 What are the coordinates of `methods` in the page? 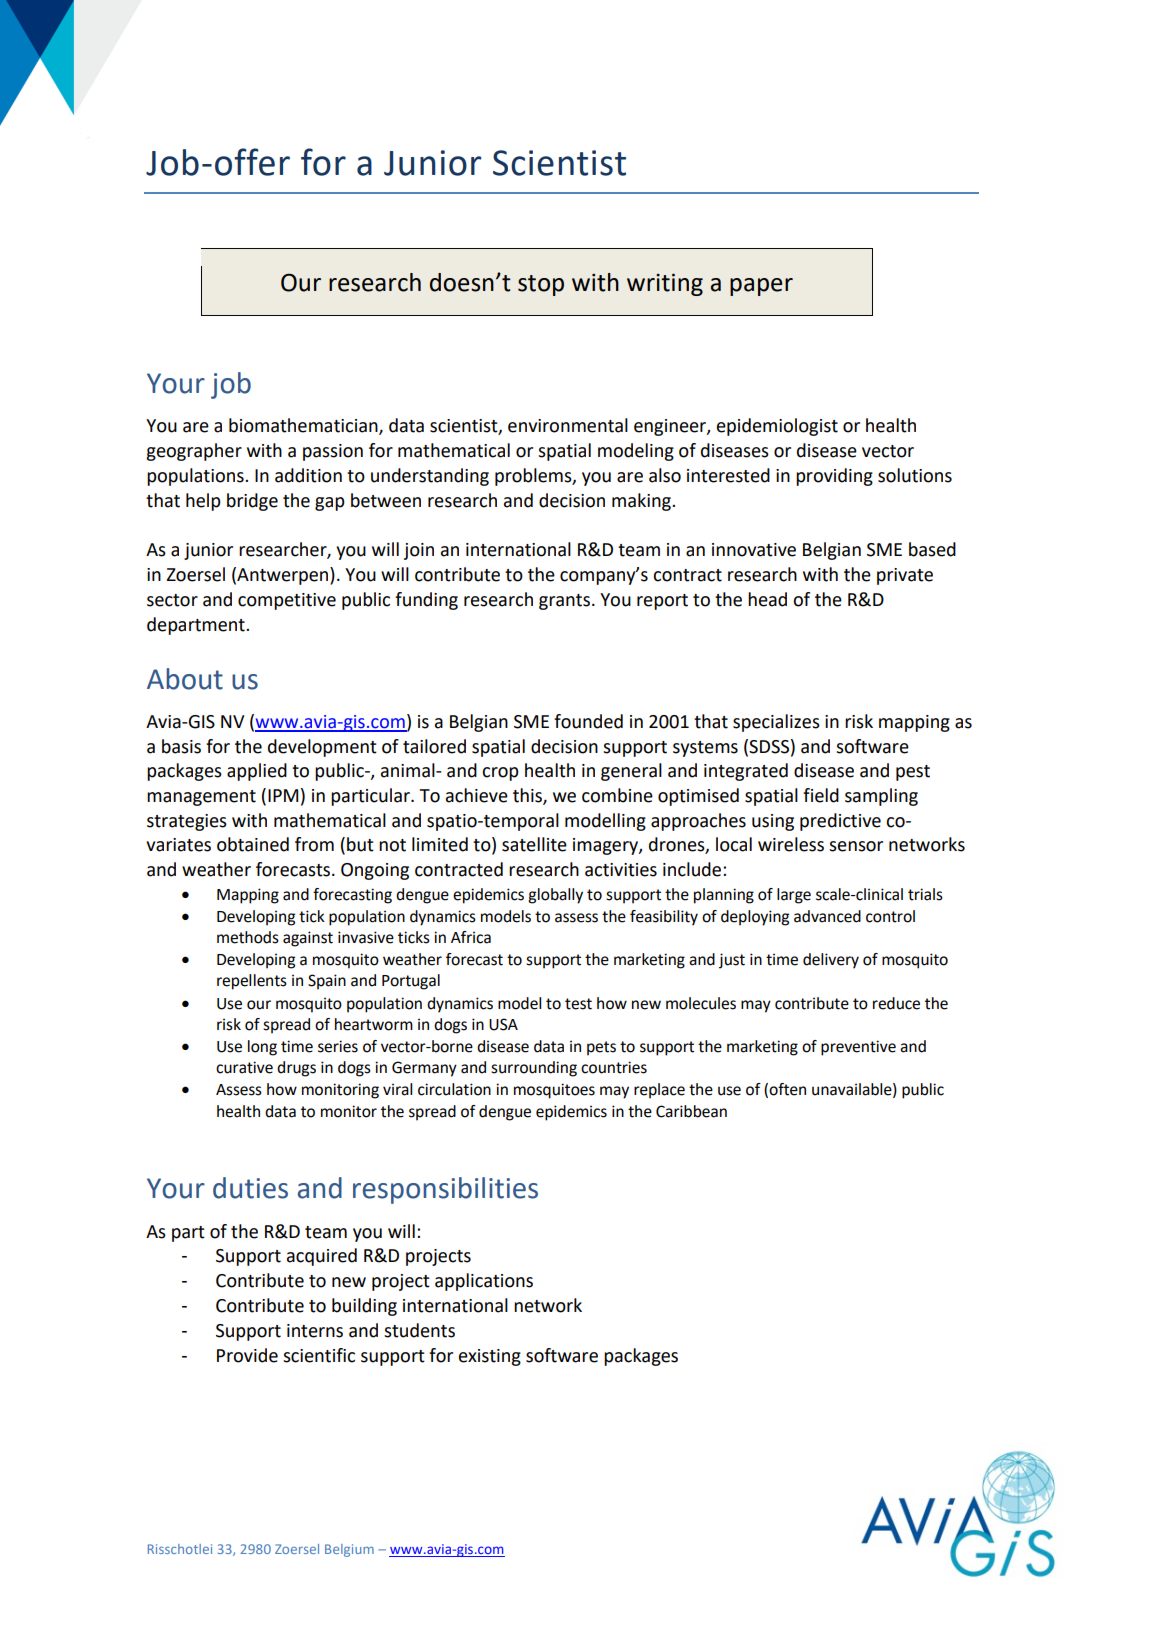 It's located at (248, 937).
